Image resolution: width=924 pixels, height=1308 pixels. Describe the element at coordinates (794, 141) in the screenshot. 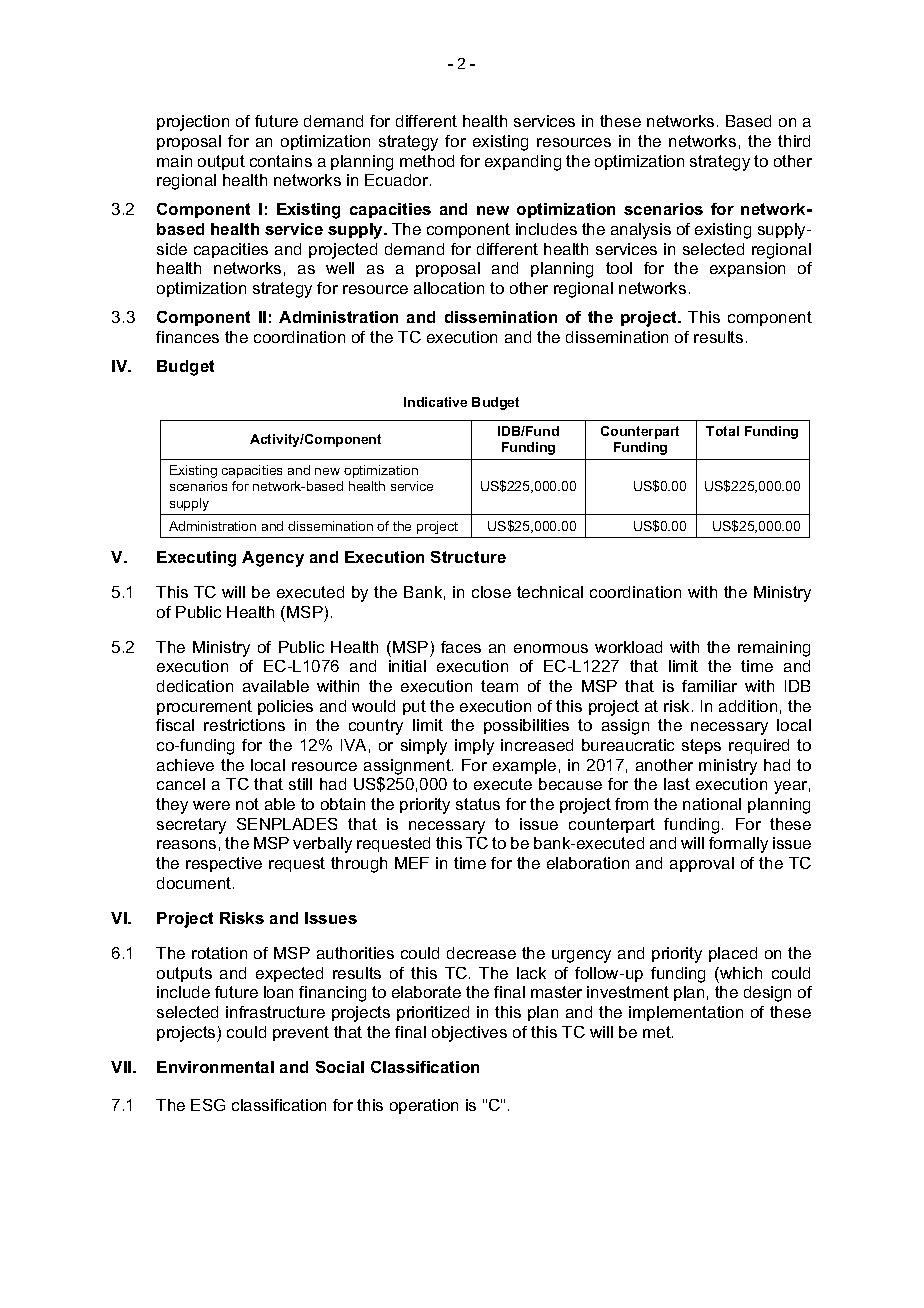

I see `third` at that location.
